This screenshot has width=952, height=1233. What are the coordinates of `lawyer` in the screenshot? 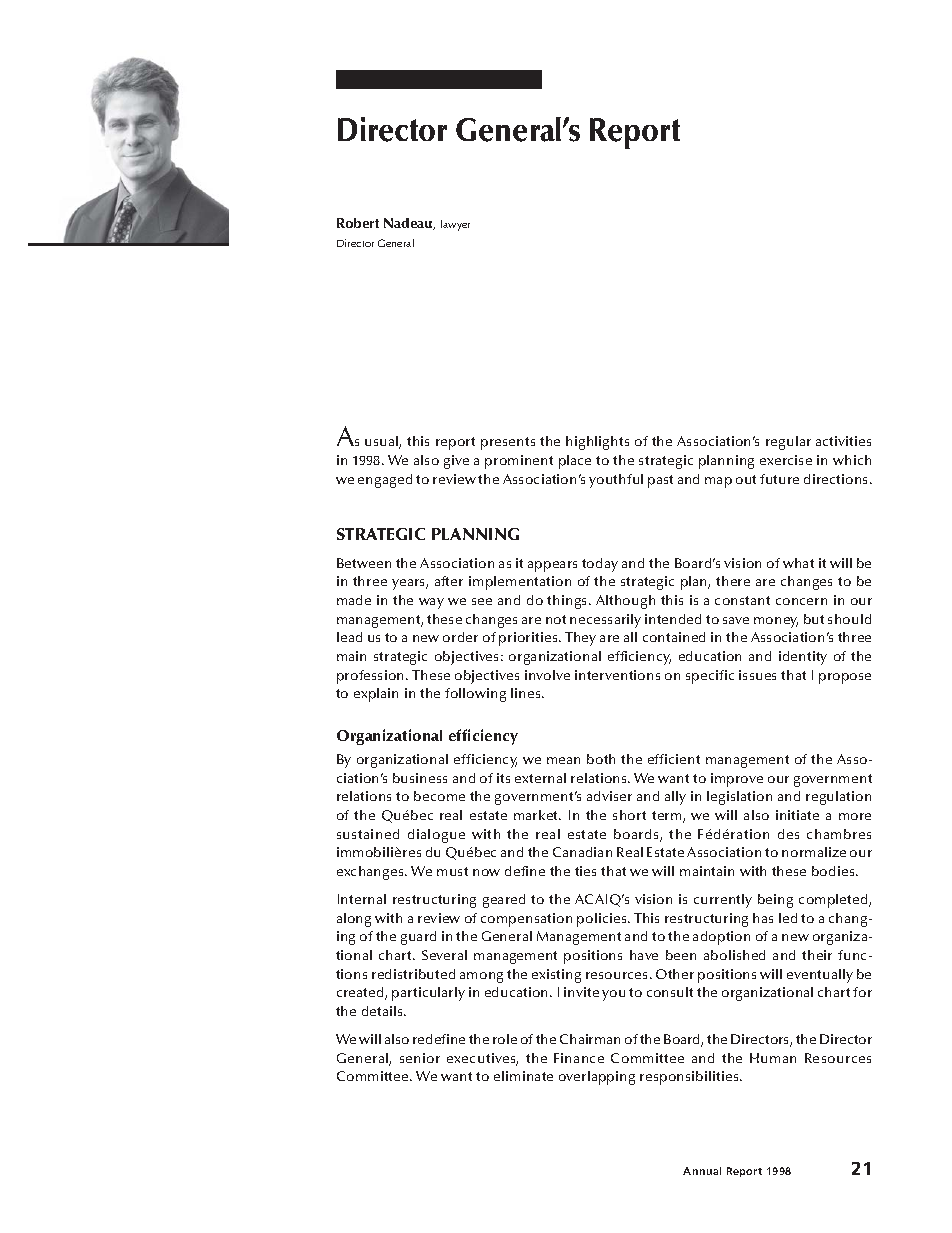 It's located at (455, 225).
